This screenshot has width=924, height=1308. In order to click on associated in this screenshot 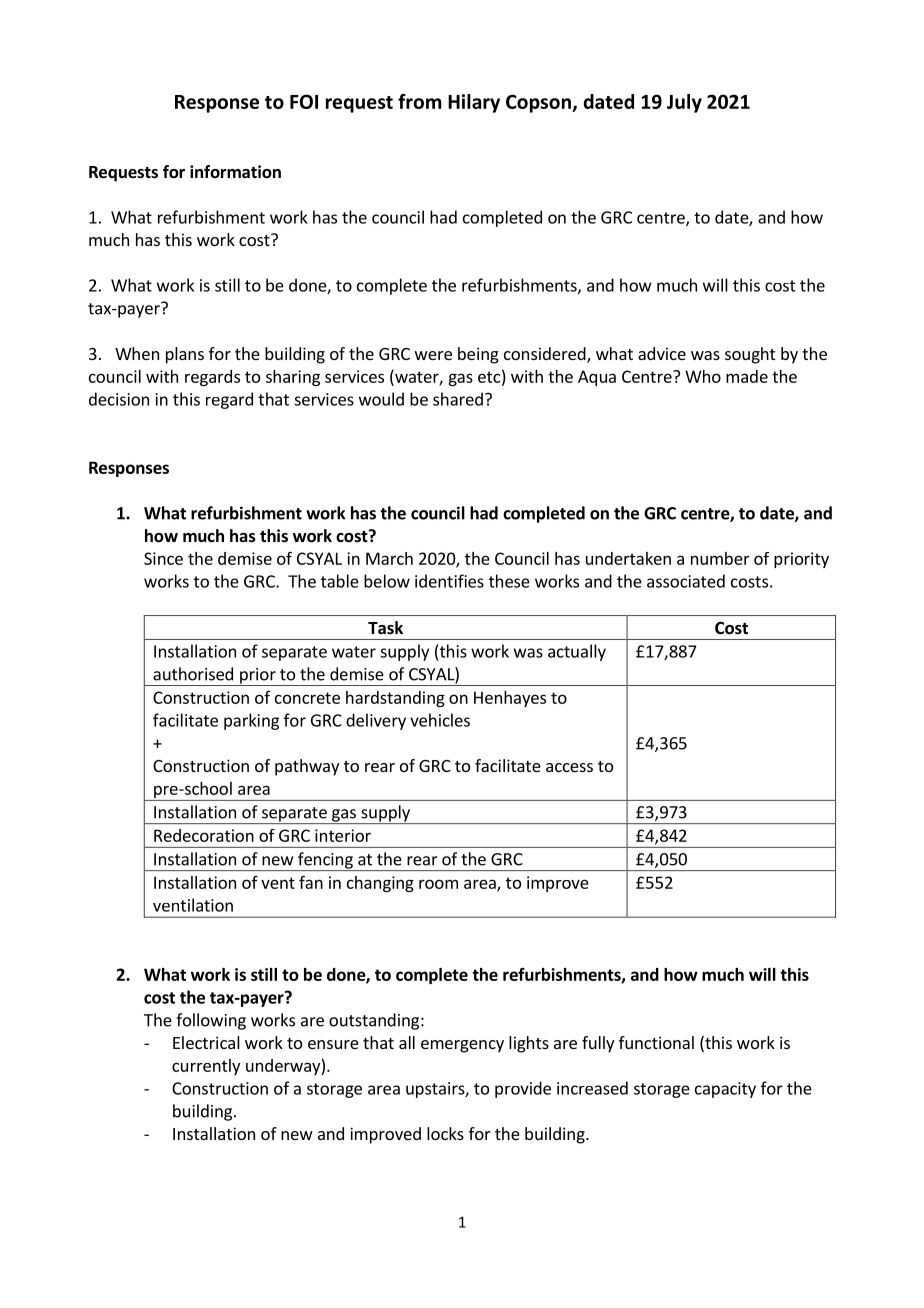, I will do `click(686, 581)`.
